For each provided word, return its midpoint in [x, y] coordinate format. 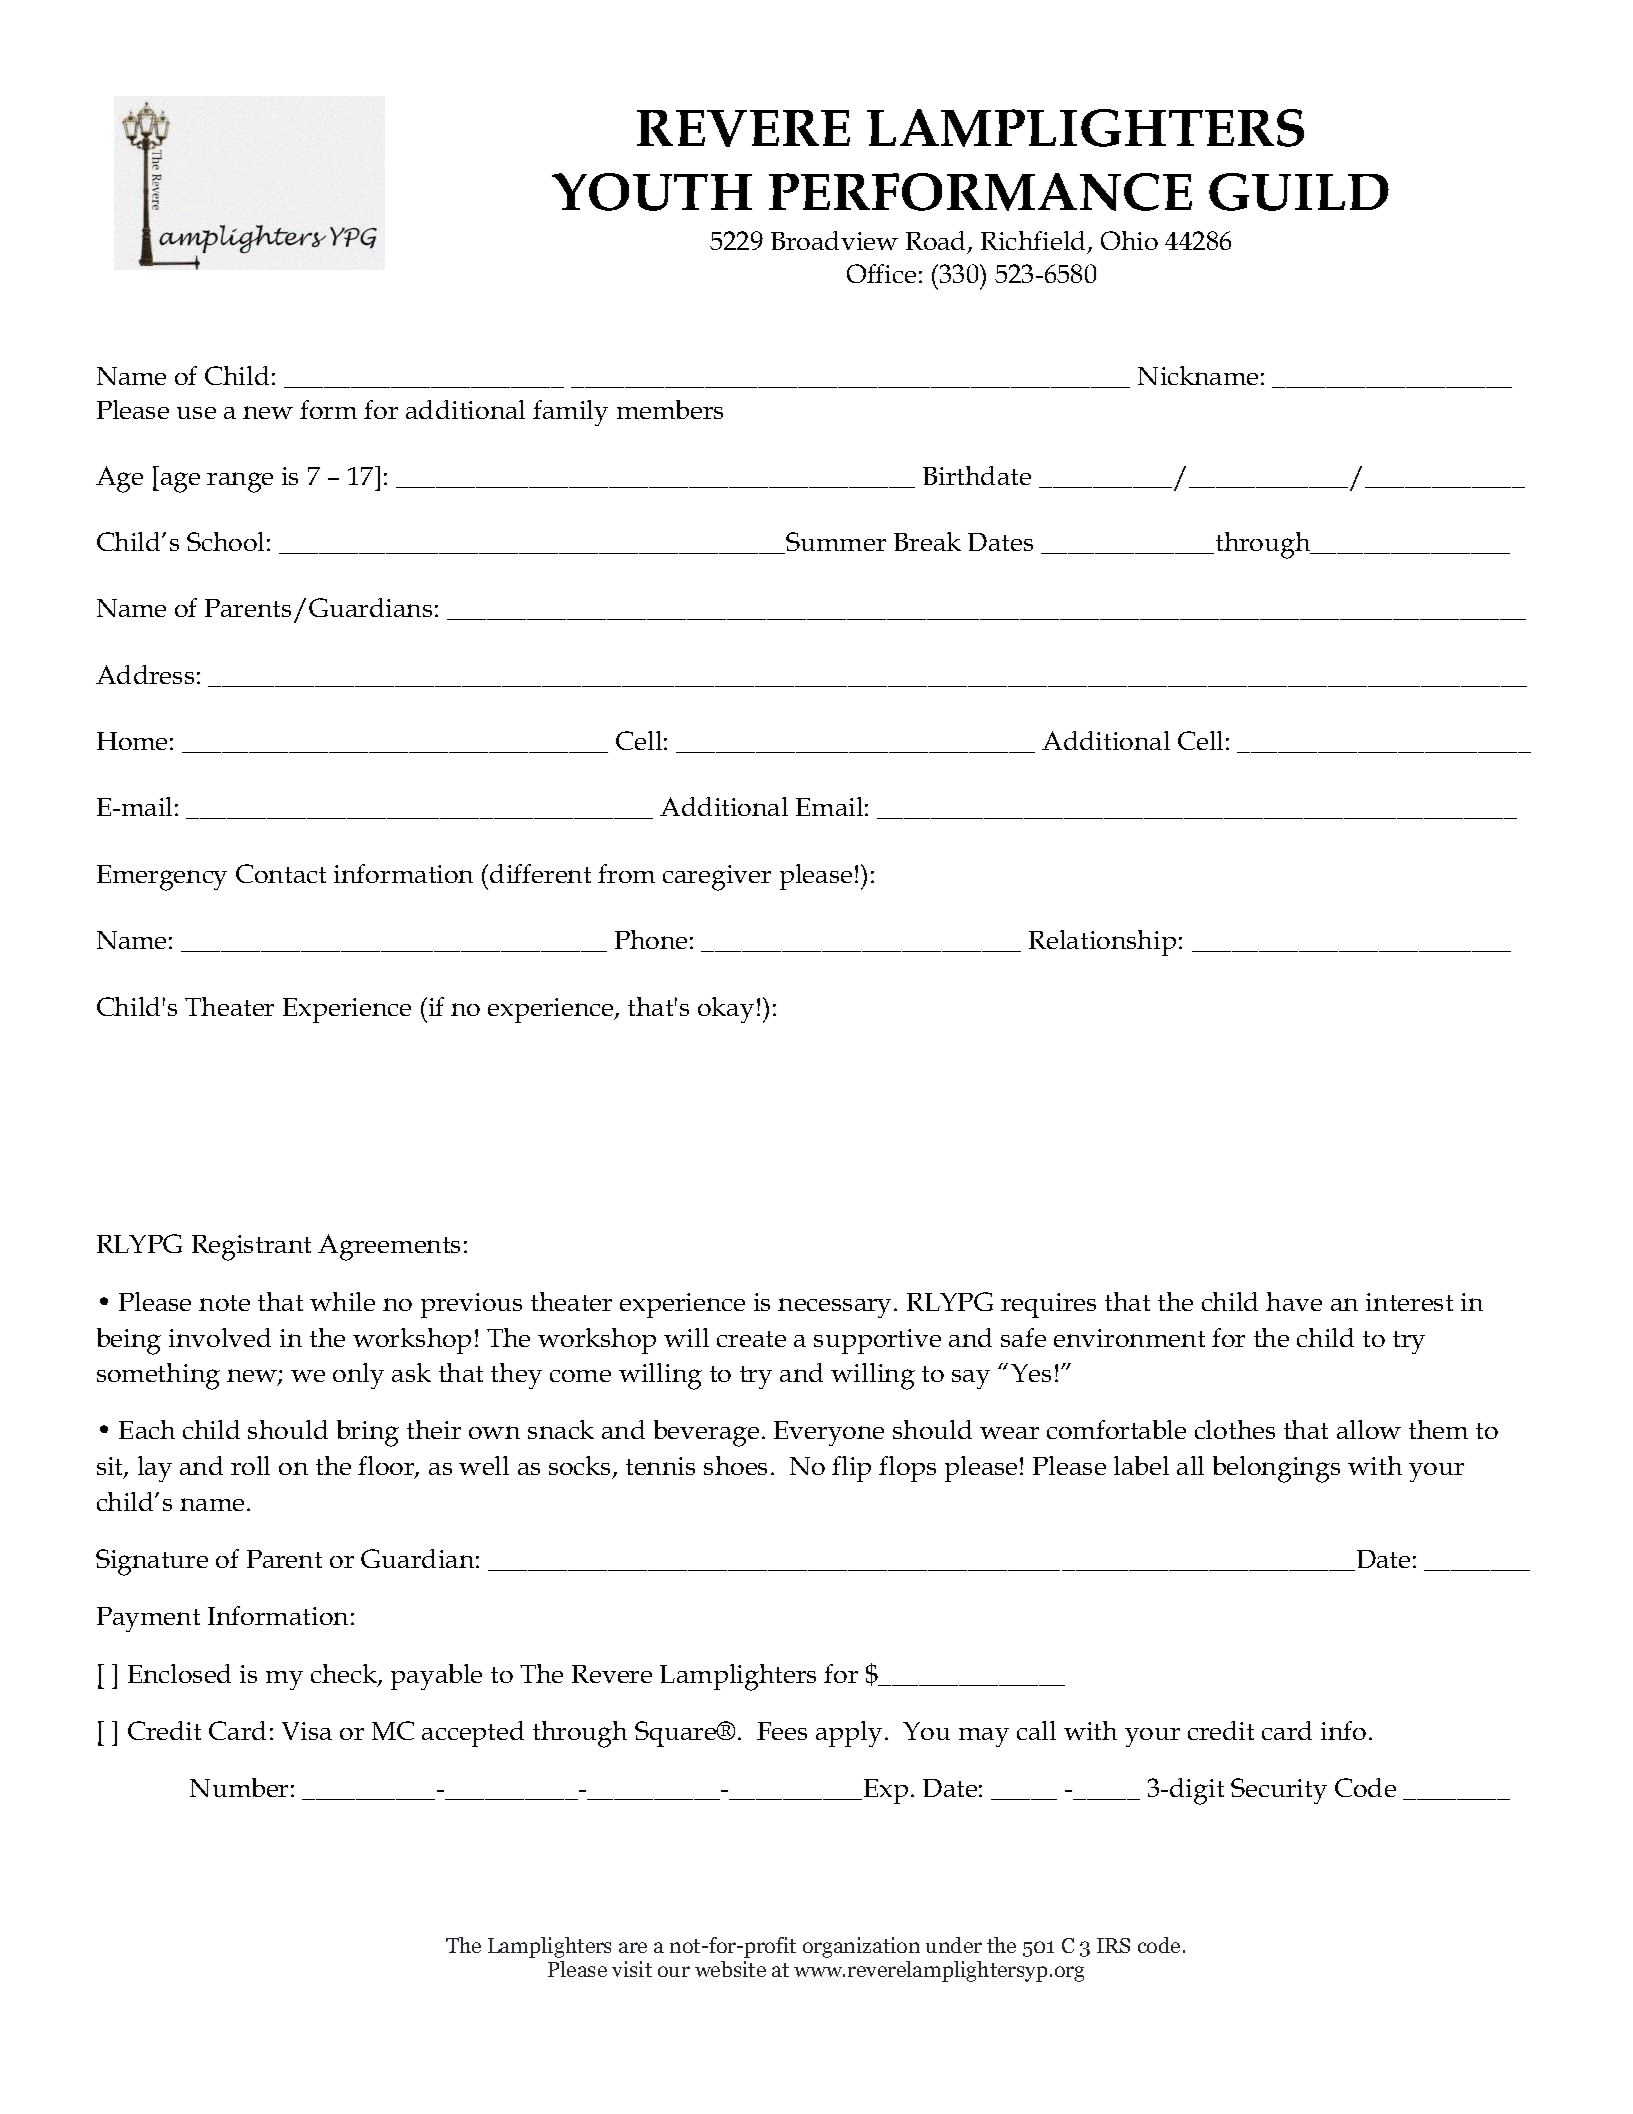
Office [881, 273]
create [751, 1339]
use [196, 413]
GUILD [1299, 192]
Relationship [1102, 943]
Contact [281, 873]
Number [239, 1787]
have [1294, 1301]
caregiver [717, 878]
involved [220, 1337]
